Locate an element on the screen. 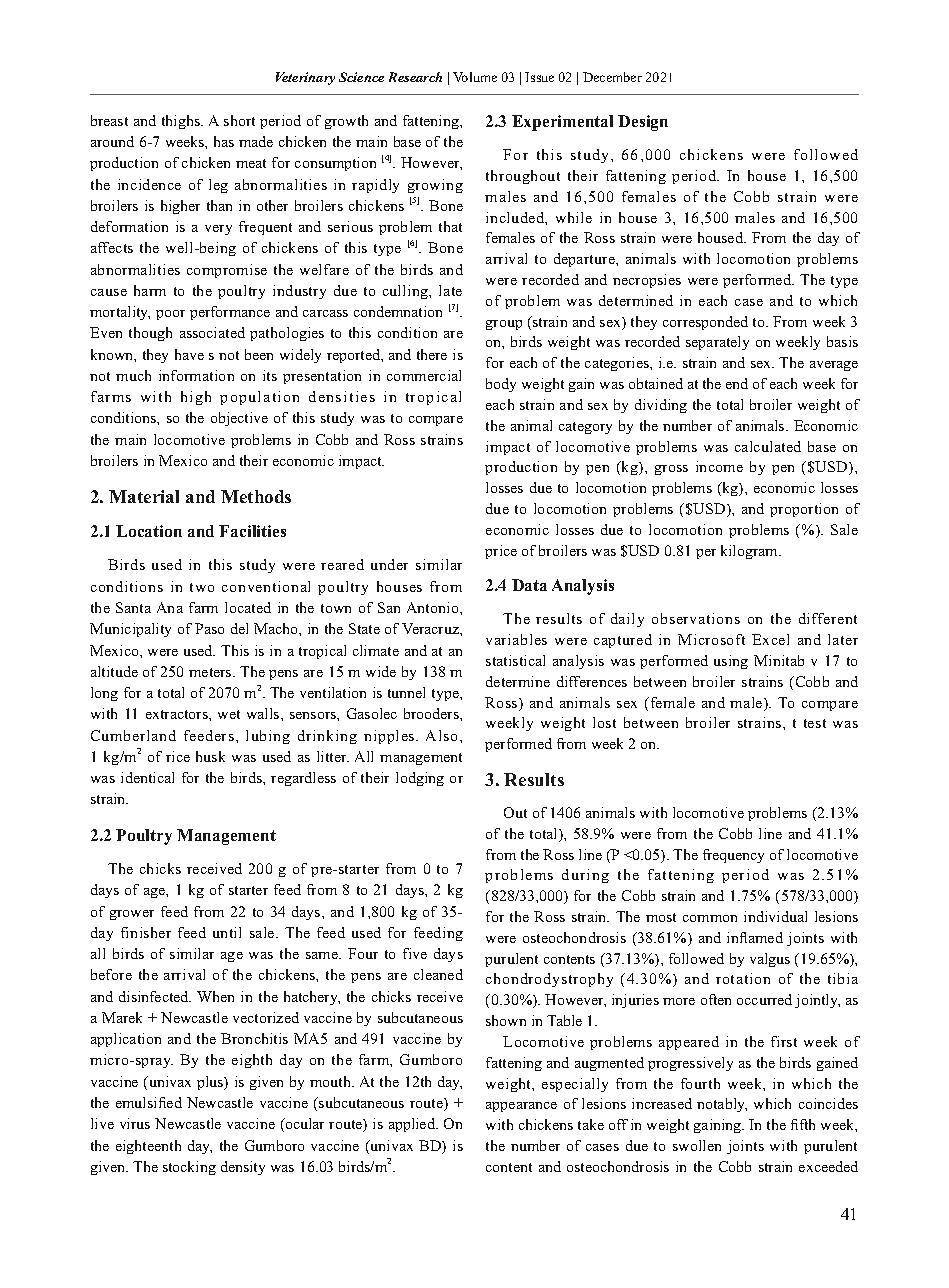 This screenshot has height=1288, width=949. stocking is located at coordinates (189, 1168).
